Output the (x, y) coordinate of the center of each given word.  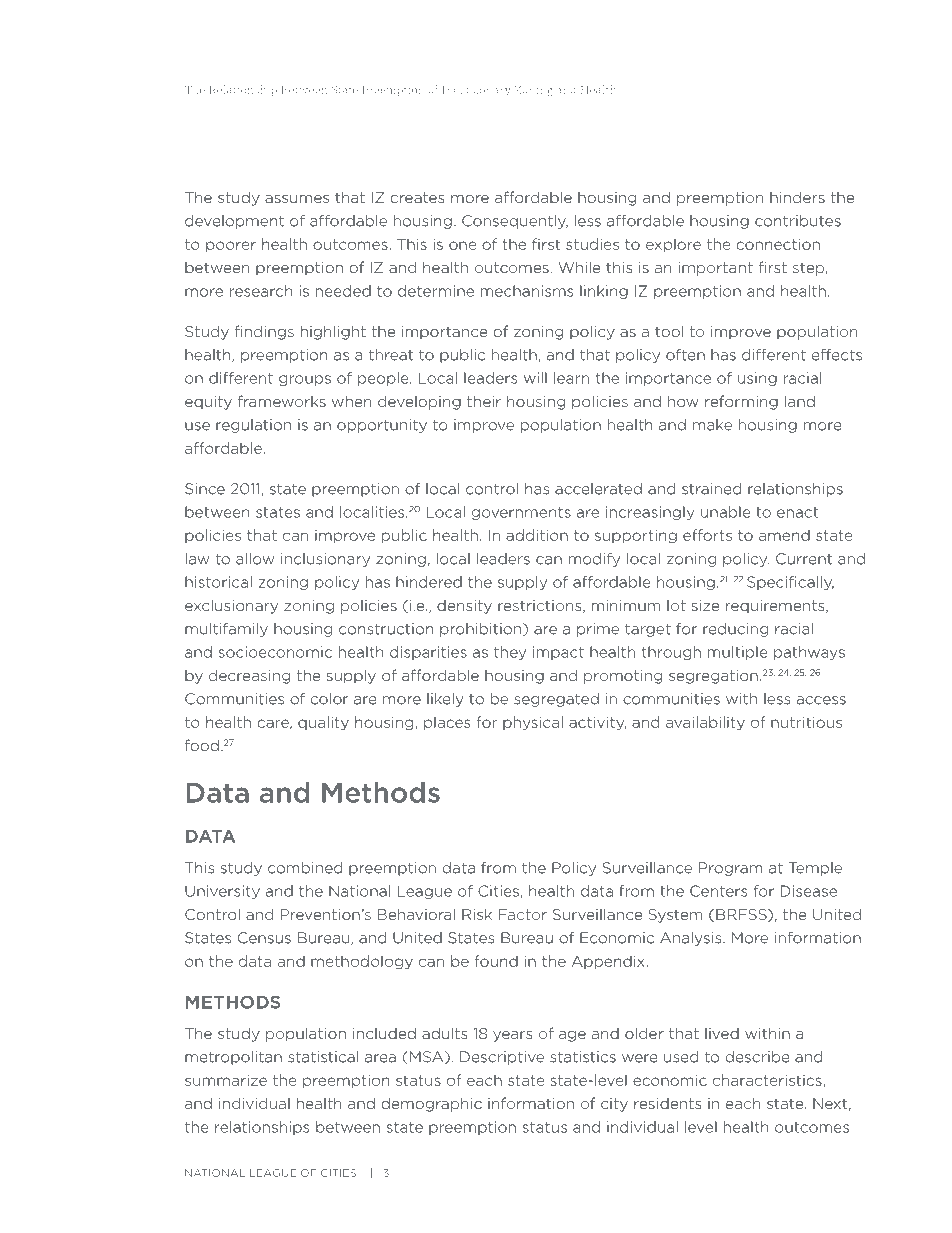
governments (521, 513)
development (234, 222)
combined (305, 868)
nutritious (806, 722)
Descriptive (502, 1058)
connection (778, 244)
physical (533, 723)
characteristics (767, 1080)
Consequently (515, 222)
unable (726, 512)
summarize (226, 1080)
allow (255, 559)
